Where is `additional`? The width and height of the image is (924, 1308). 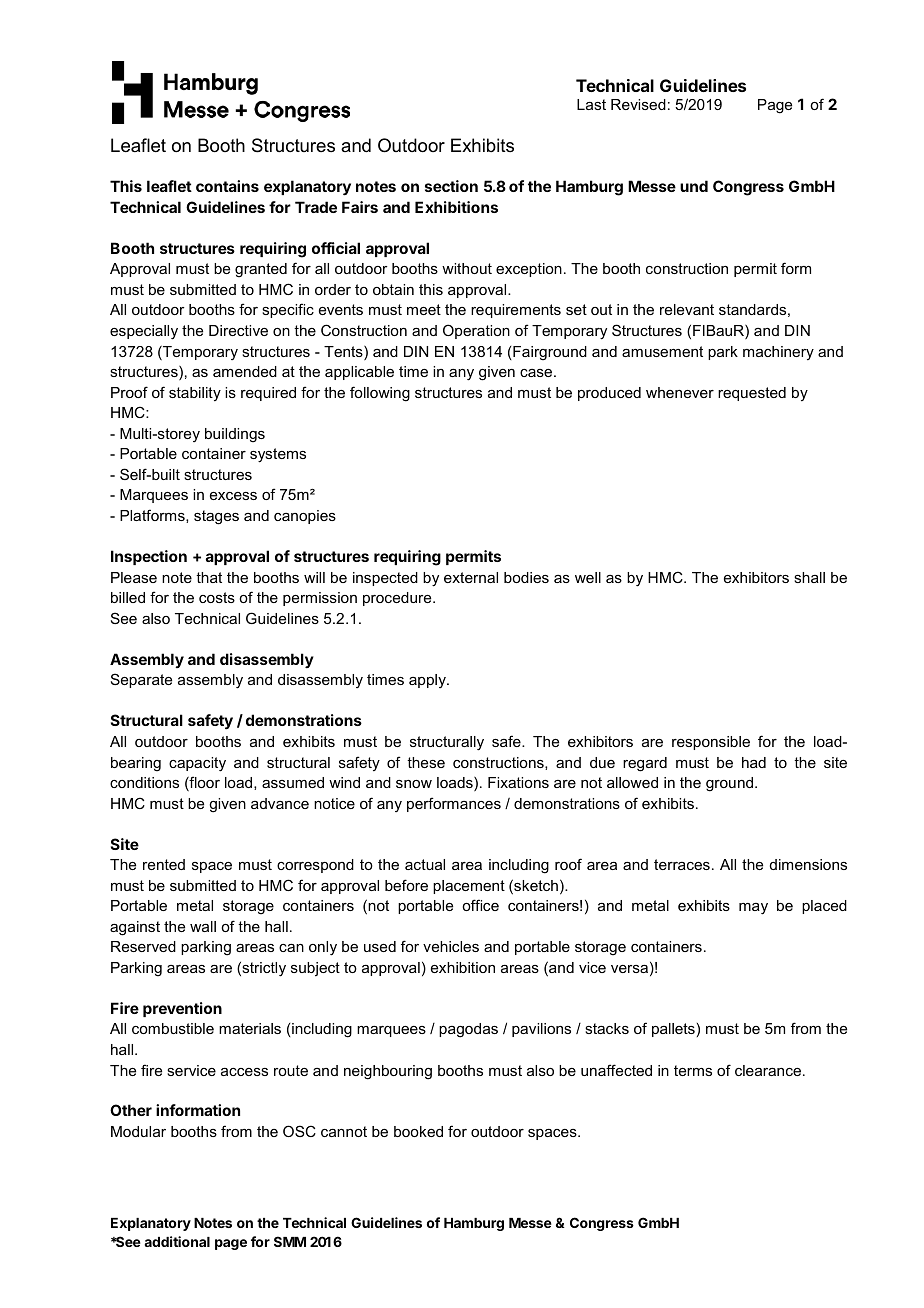 additional is located at coordinates (177, 1241).
